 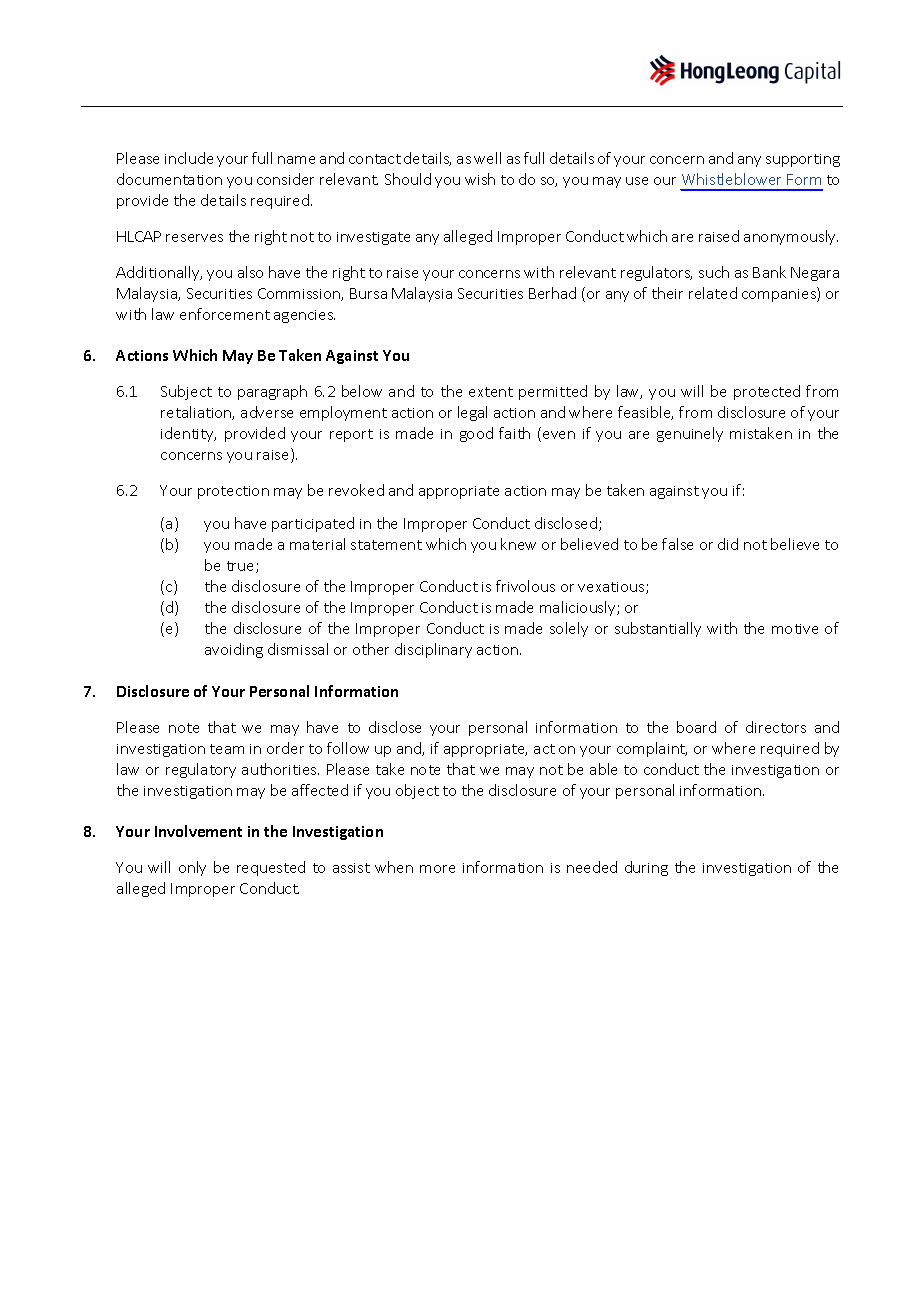 I want to click on Involvement, so click(x=198, y=831).
